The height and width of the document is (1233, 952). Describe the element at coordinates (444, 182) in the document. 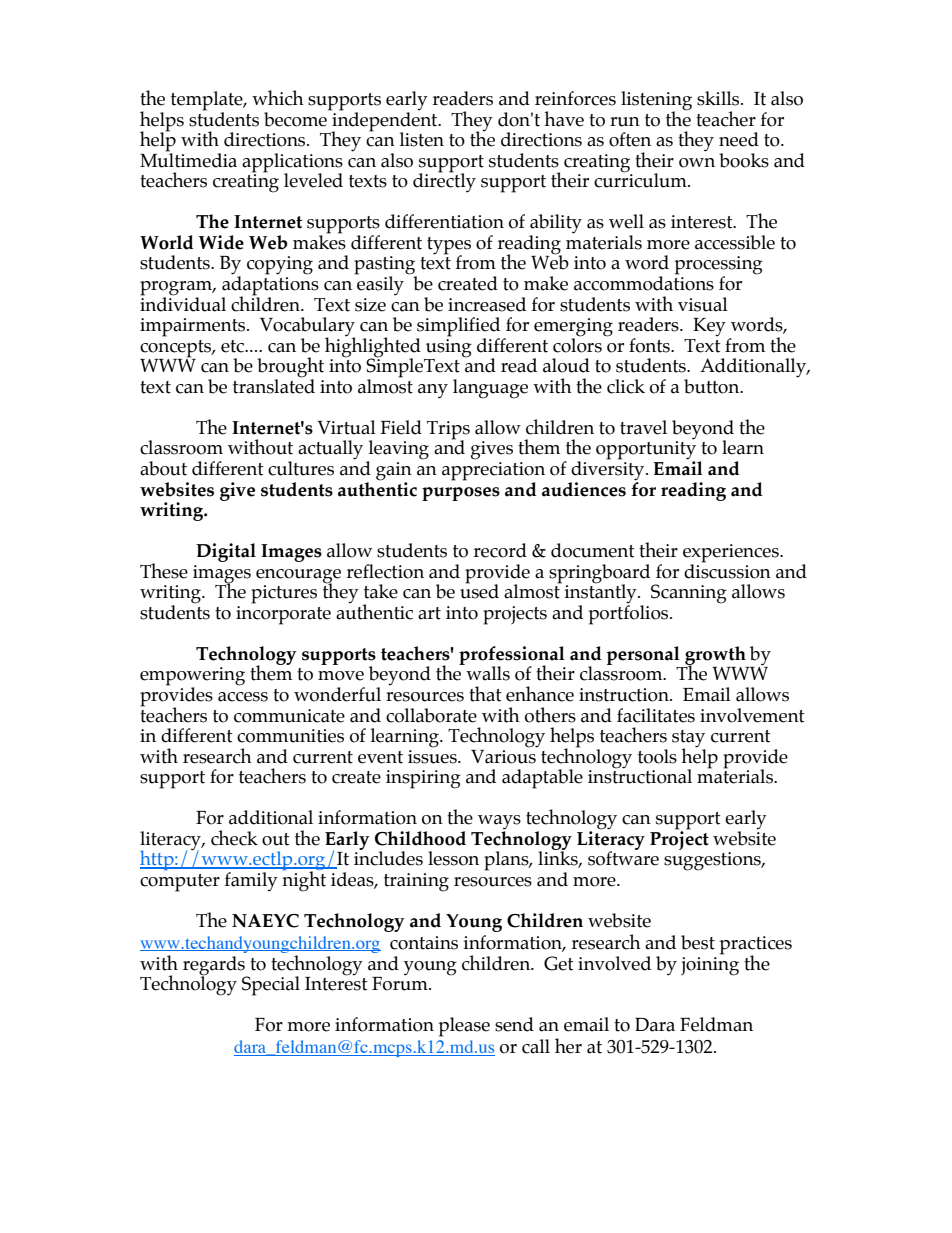

I see `directly` at that location.
